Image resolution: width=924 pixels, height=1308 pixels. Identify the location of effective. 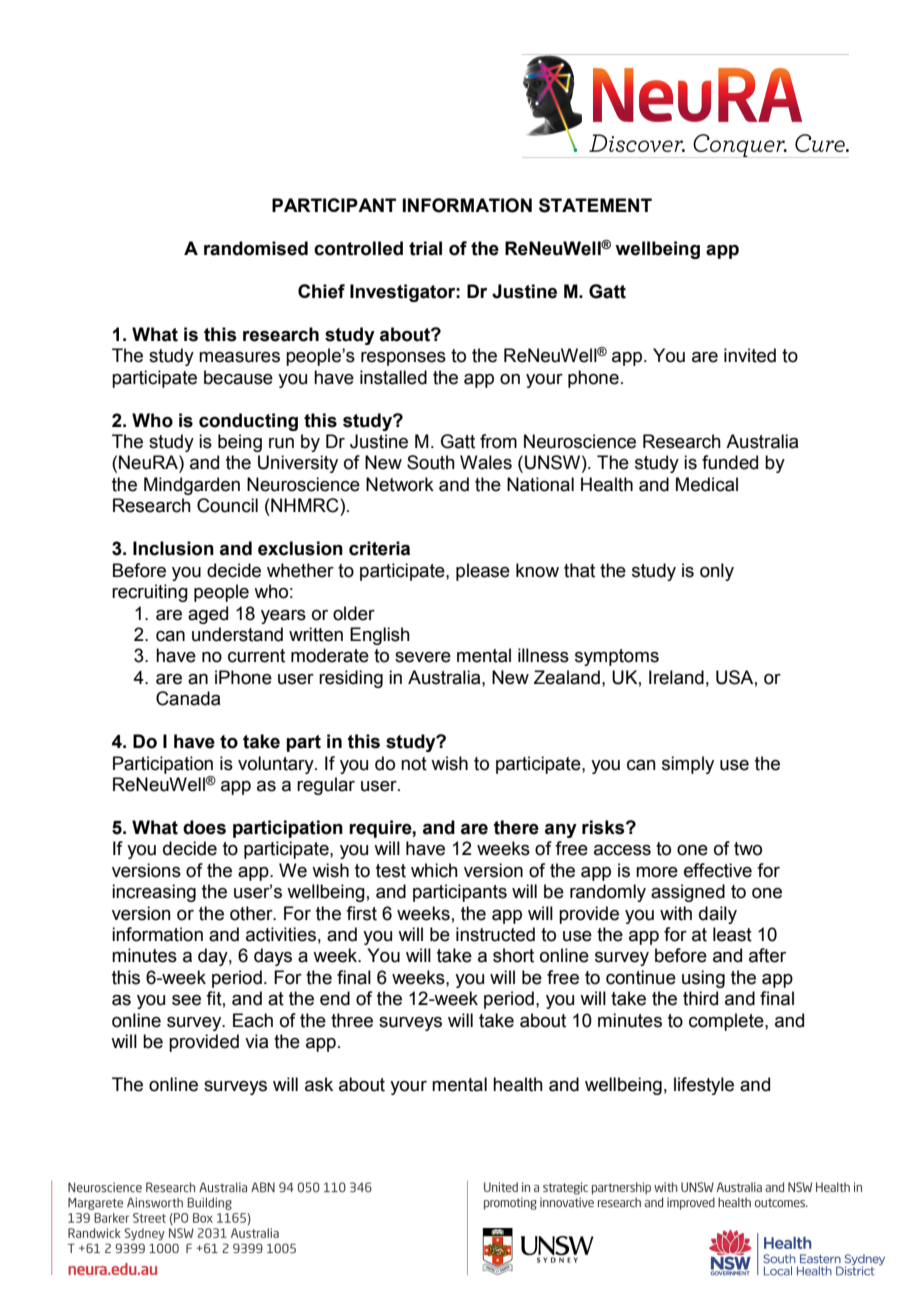
(718, 870).
